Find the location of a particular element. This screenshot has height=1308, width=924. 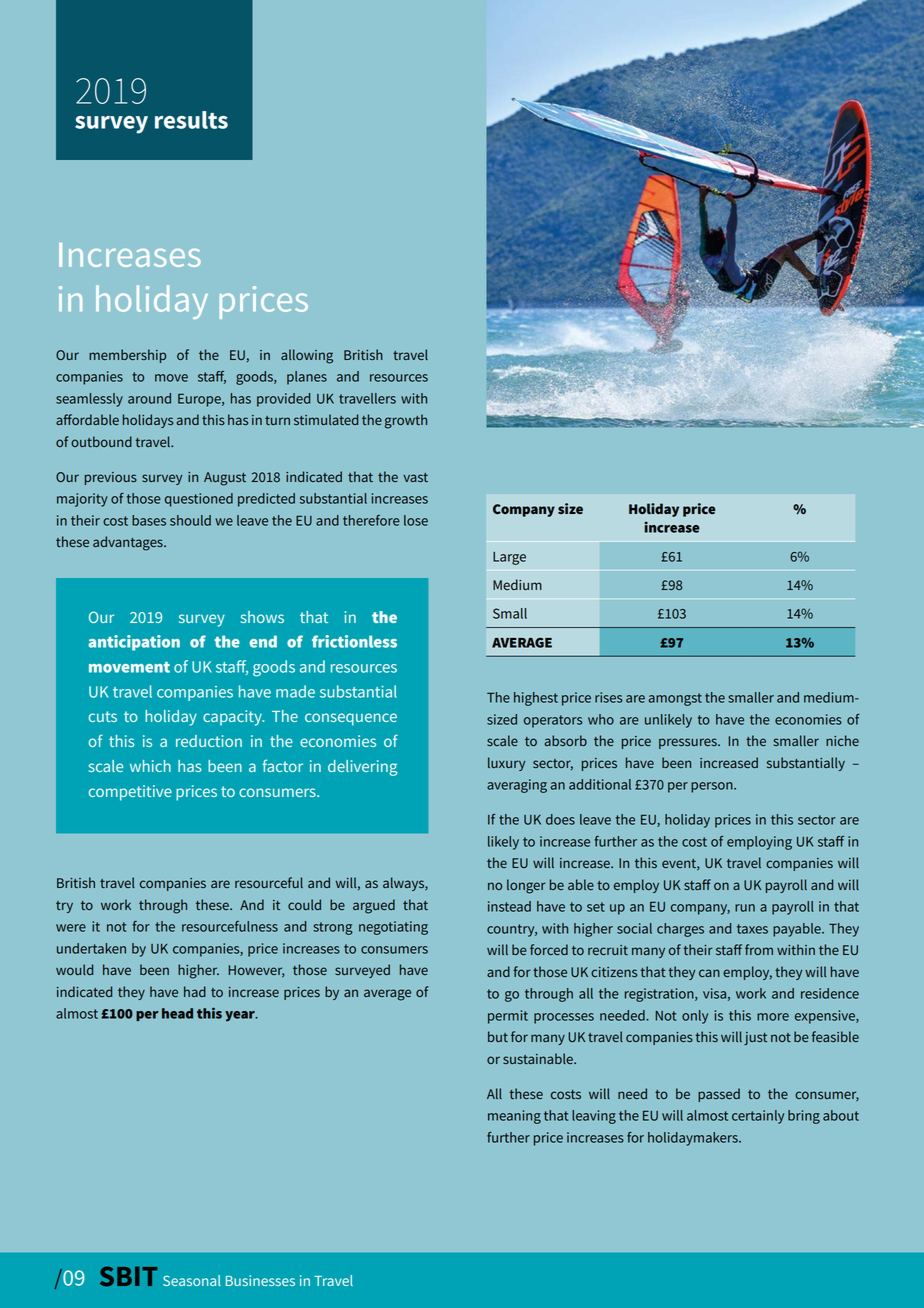

amongst is located at coordinates (675, 699).
